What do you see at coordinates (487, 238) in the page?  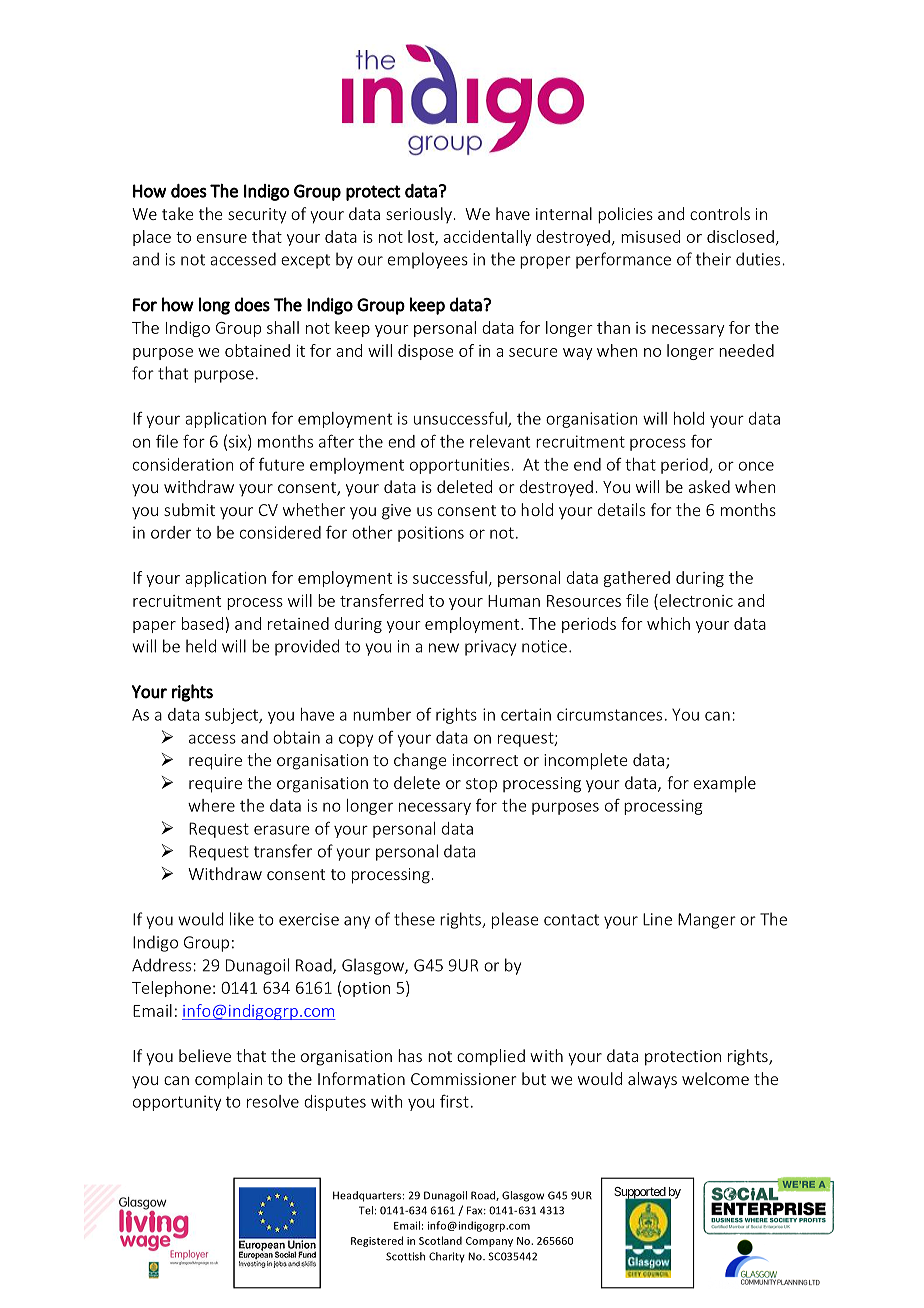 I see `accidentally` at bounding box center [487, 238].
